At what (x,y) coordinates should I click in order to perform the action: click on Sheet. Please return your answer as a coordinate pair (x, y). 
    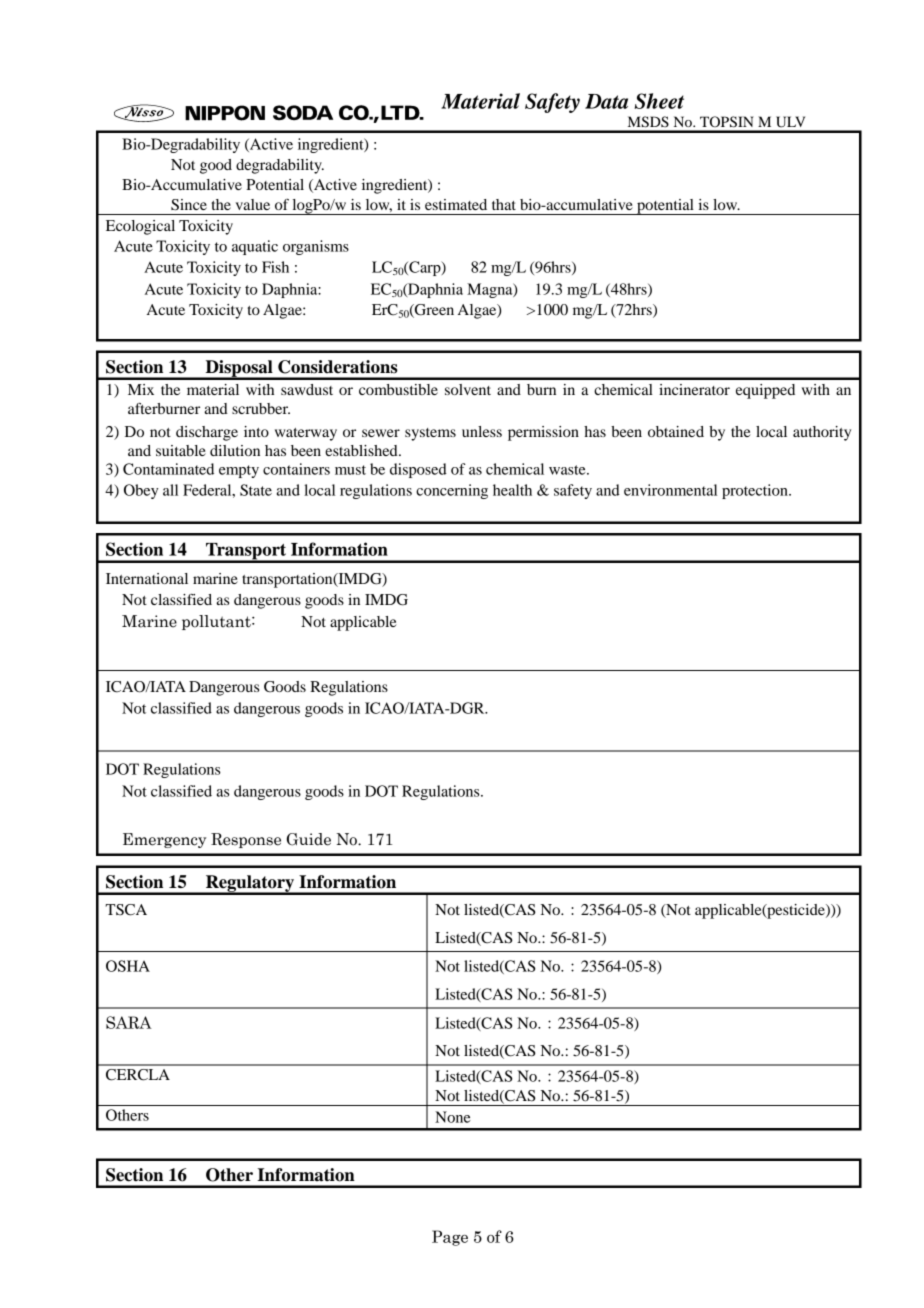
    Looking at the image, I should click on (659, 101).
